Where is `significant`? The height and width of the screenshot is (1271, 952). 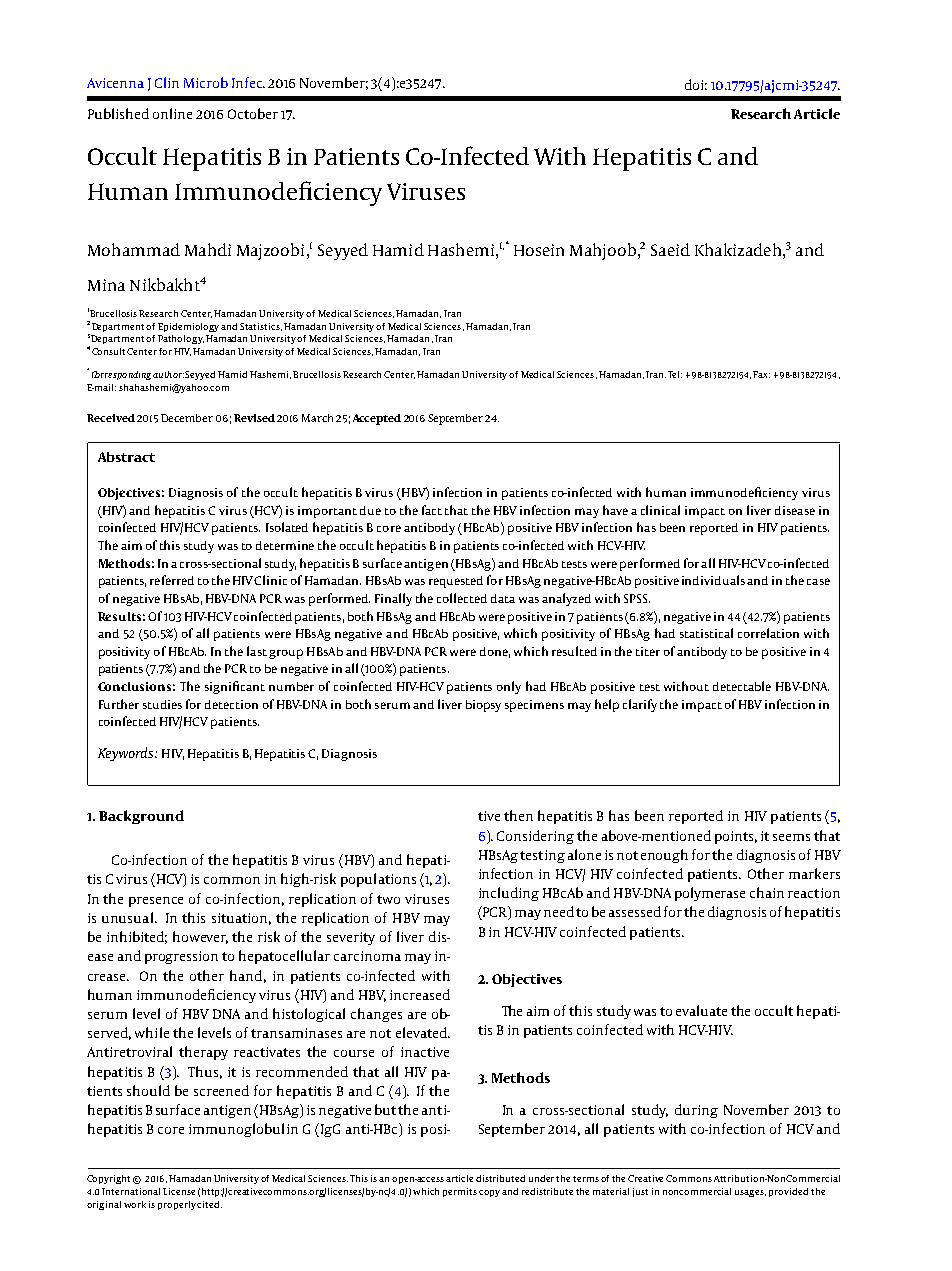
significant is located at coordinates (235, 687).
